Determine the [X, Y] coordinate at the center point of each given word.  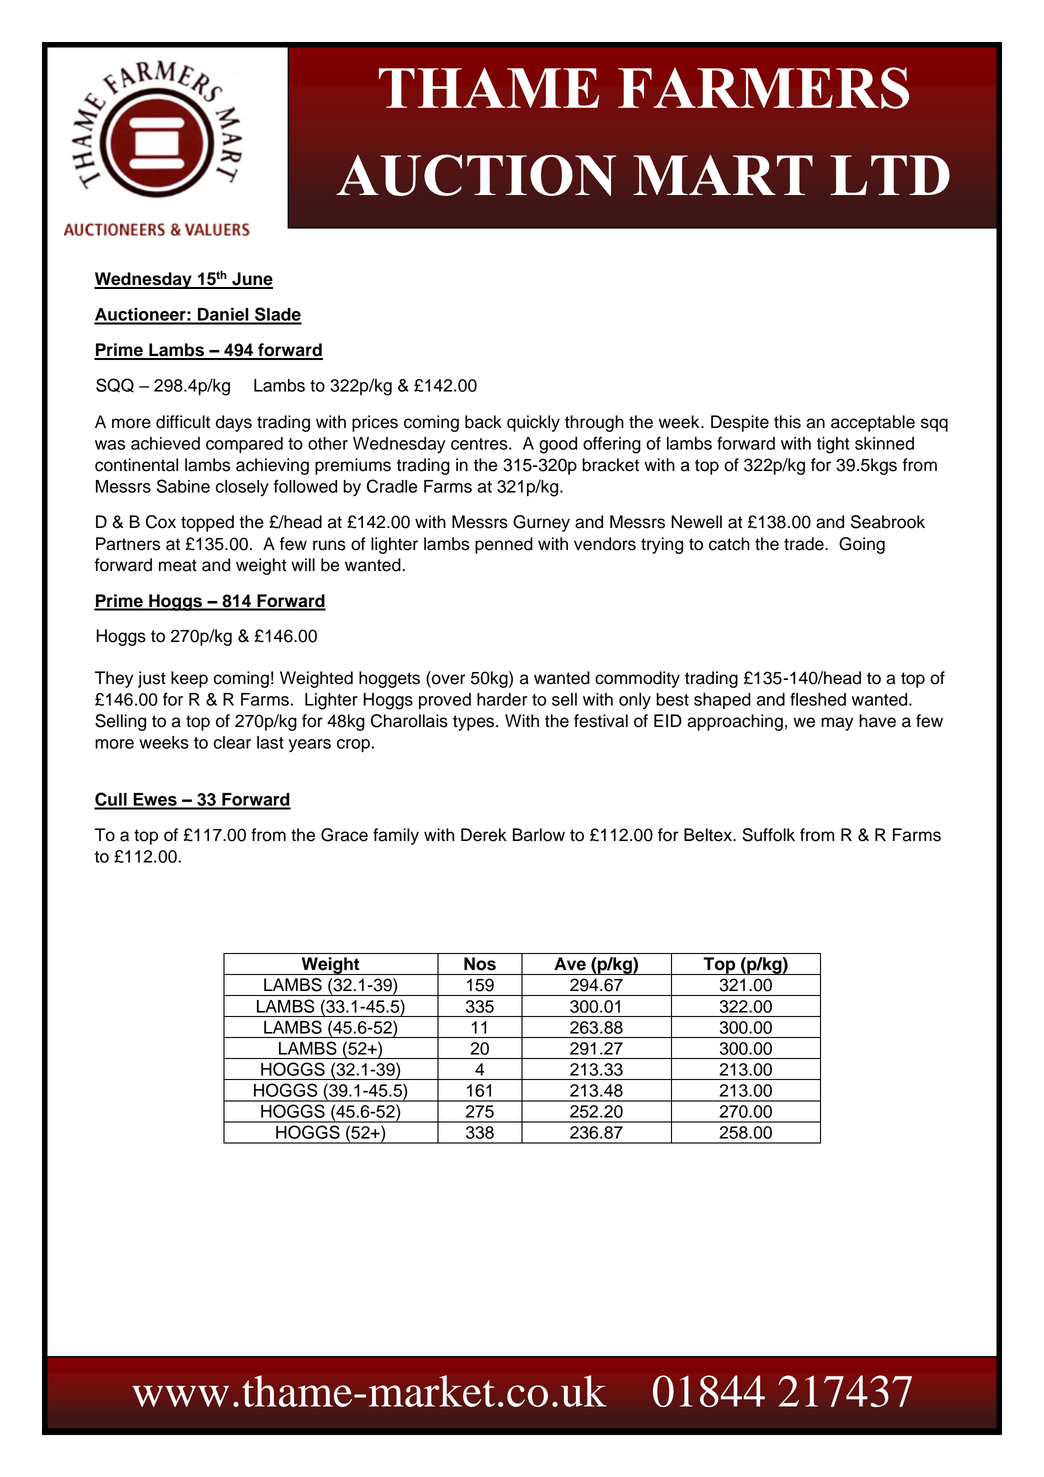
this [787, 422]
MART [723, 175]
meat [178, 565]
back [483, 422]
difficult [183, 422]
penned [504, 545]
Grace [344, 835]
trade [805, 544]
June [251, 280]
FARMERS [763, 88]
